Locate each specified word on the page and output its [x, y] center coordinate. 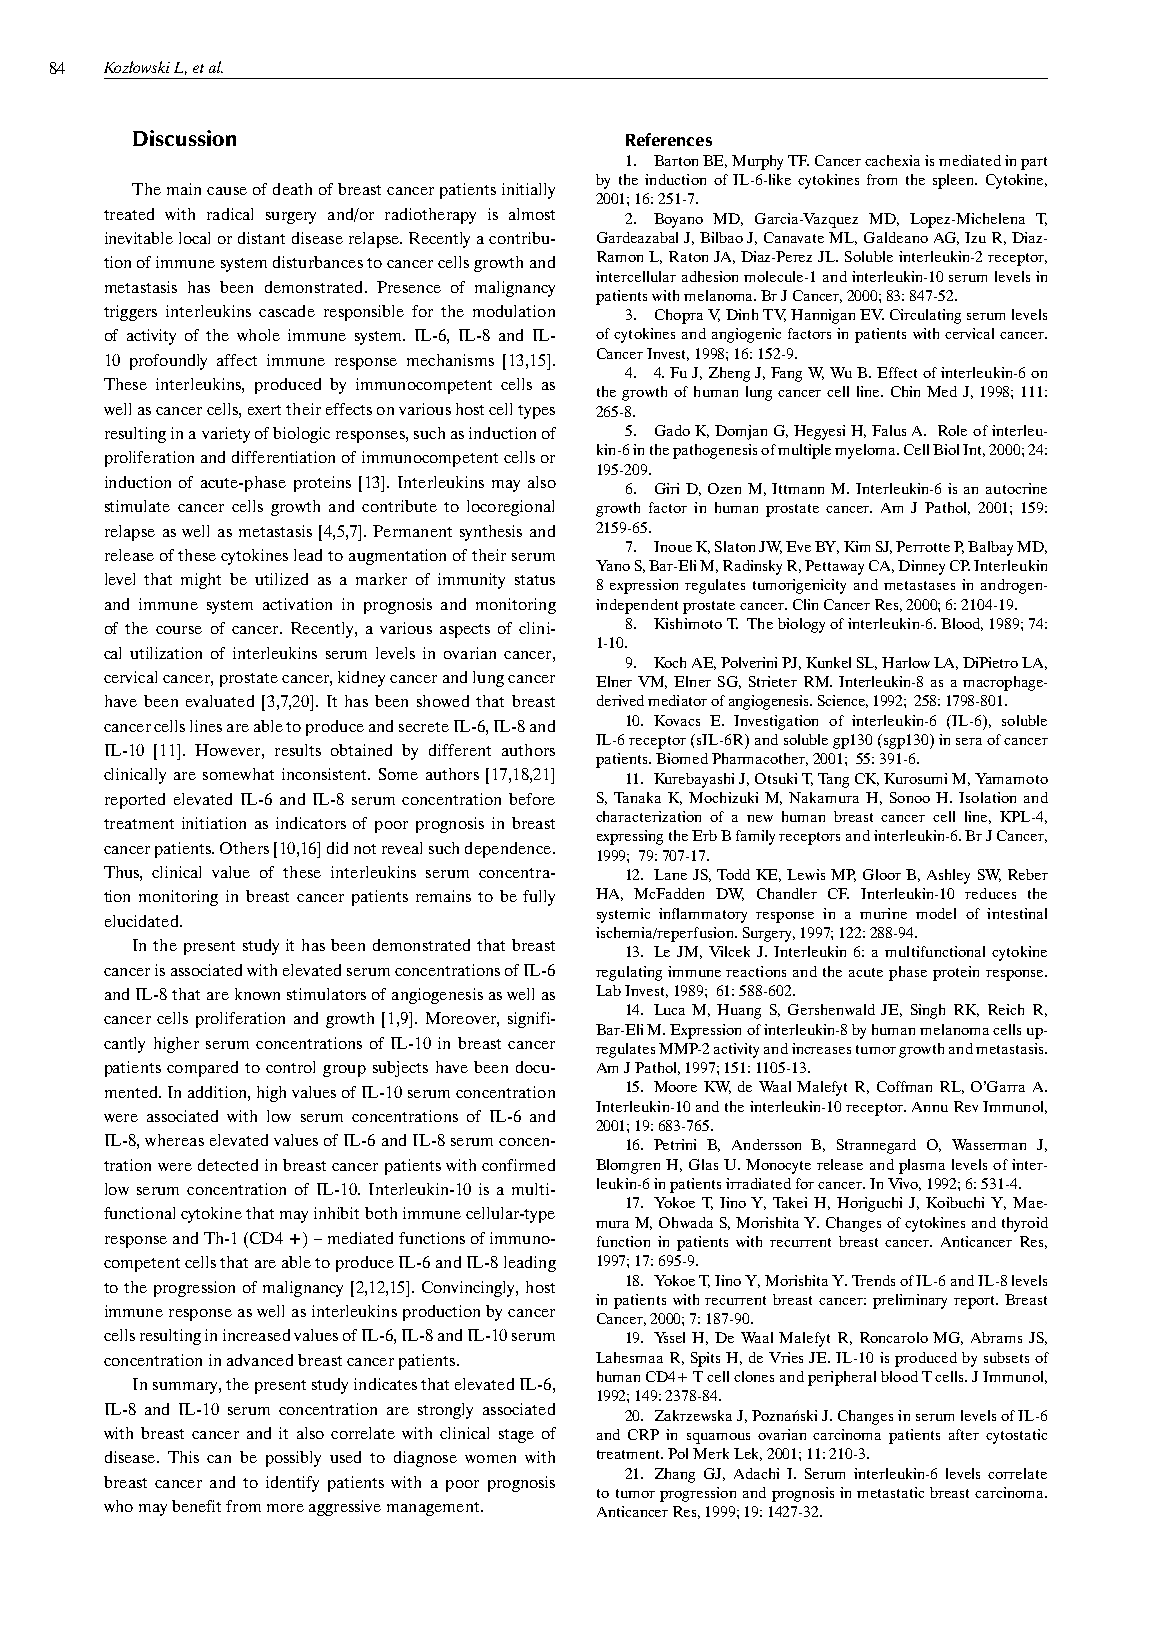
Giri [667, 488]
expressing [630, 837]
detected [228, 1165]
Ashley [948, 876]
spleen [955, 181]
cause [227, 191]
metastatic [890, 1492]
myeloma [867, 451]
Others [244, 848]
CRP [643, 1434]
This [183, 1457]
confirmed [518, 1165]
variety [226, 435]
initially [528, 191]
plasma [922, 1166]
